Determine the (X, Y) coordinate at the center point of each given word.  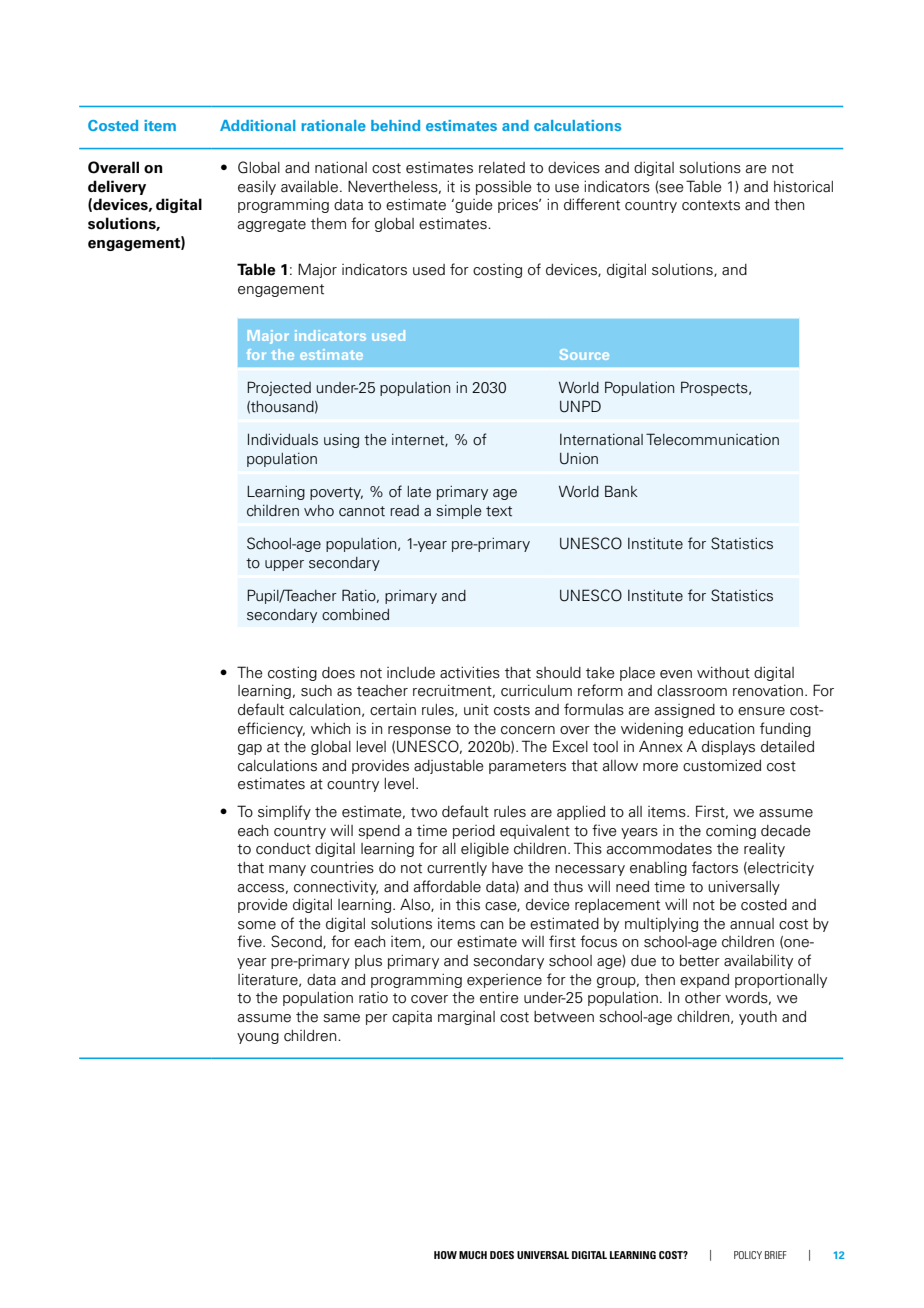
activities (470, 672)
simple (459, 512)
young (258, 1038)
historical (803, 186)
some (257, 925)
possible (504, 188)
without (723, 673)
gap (250, 749)
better (700, 961)
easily (257, 187)
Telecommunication (712, 439)
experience (504, 981)
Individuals (283, 439)
